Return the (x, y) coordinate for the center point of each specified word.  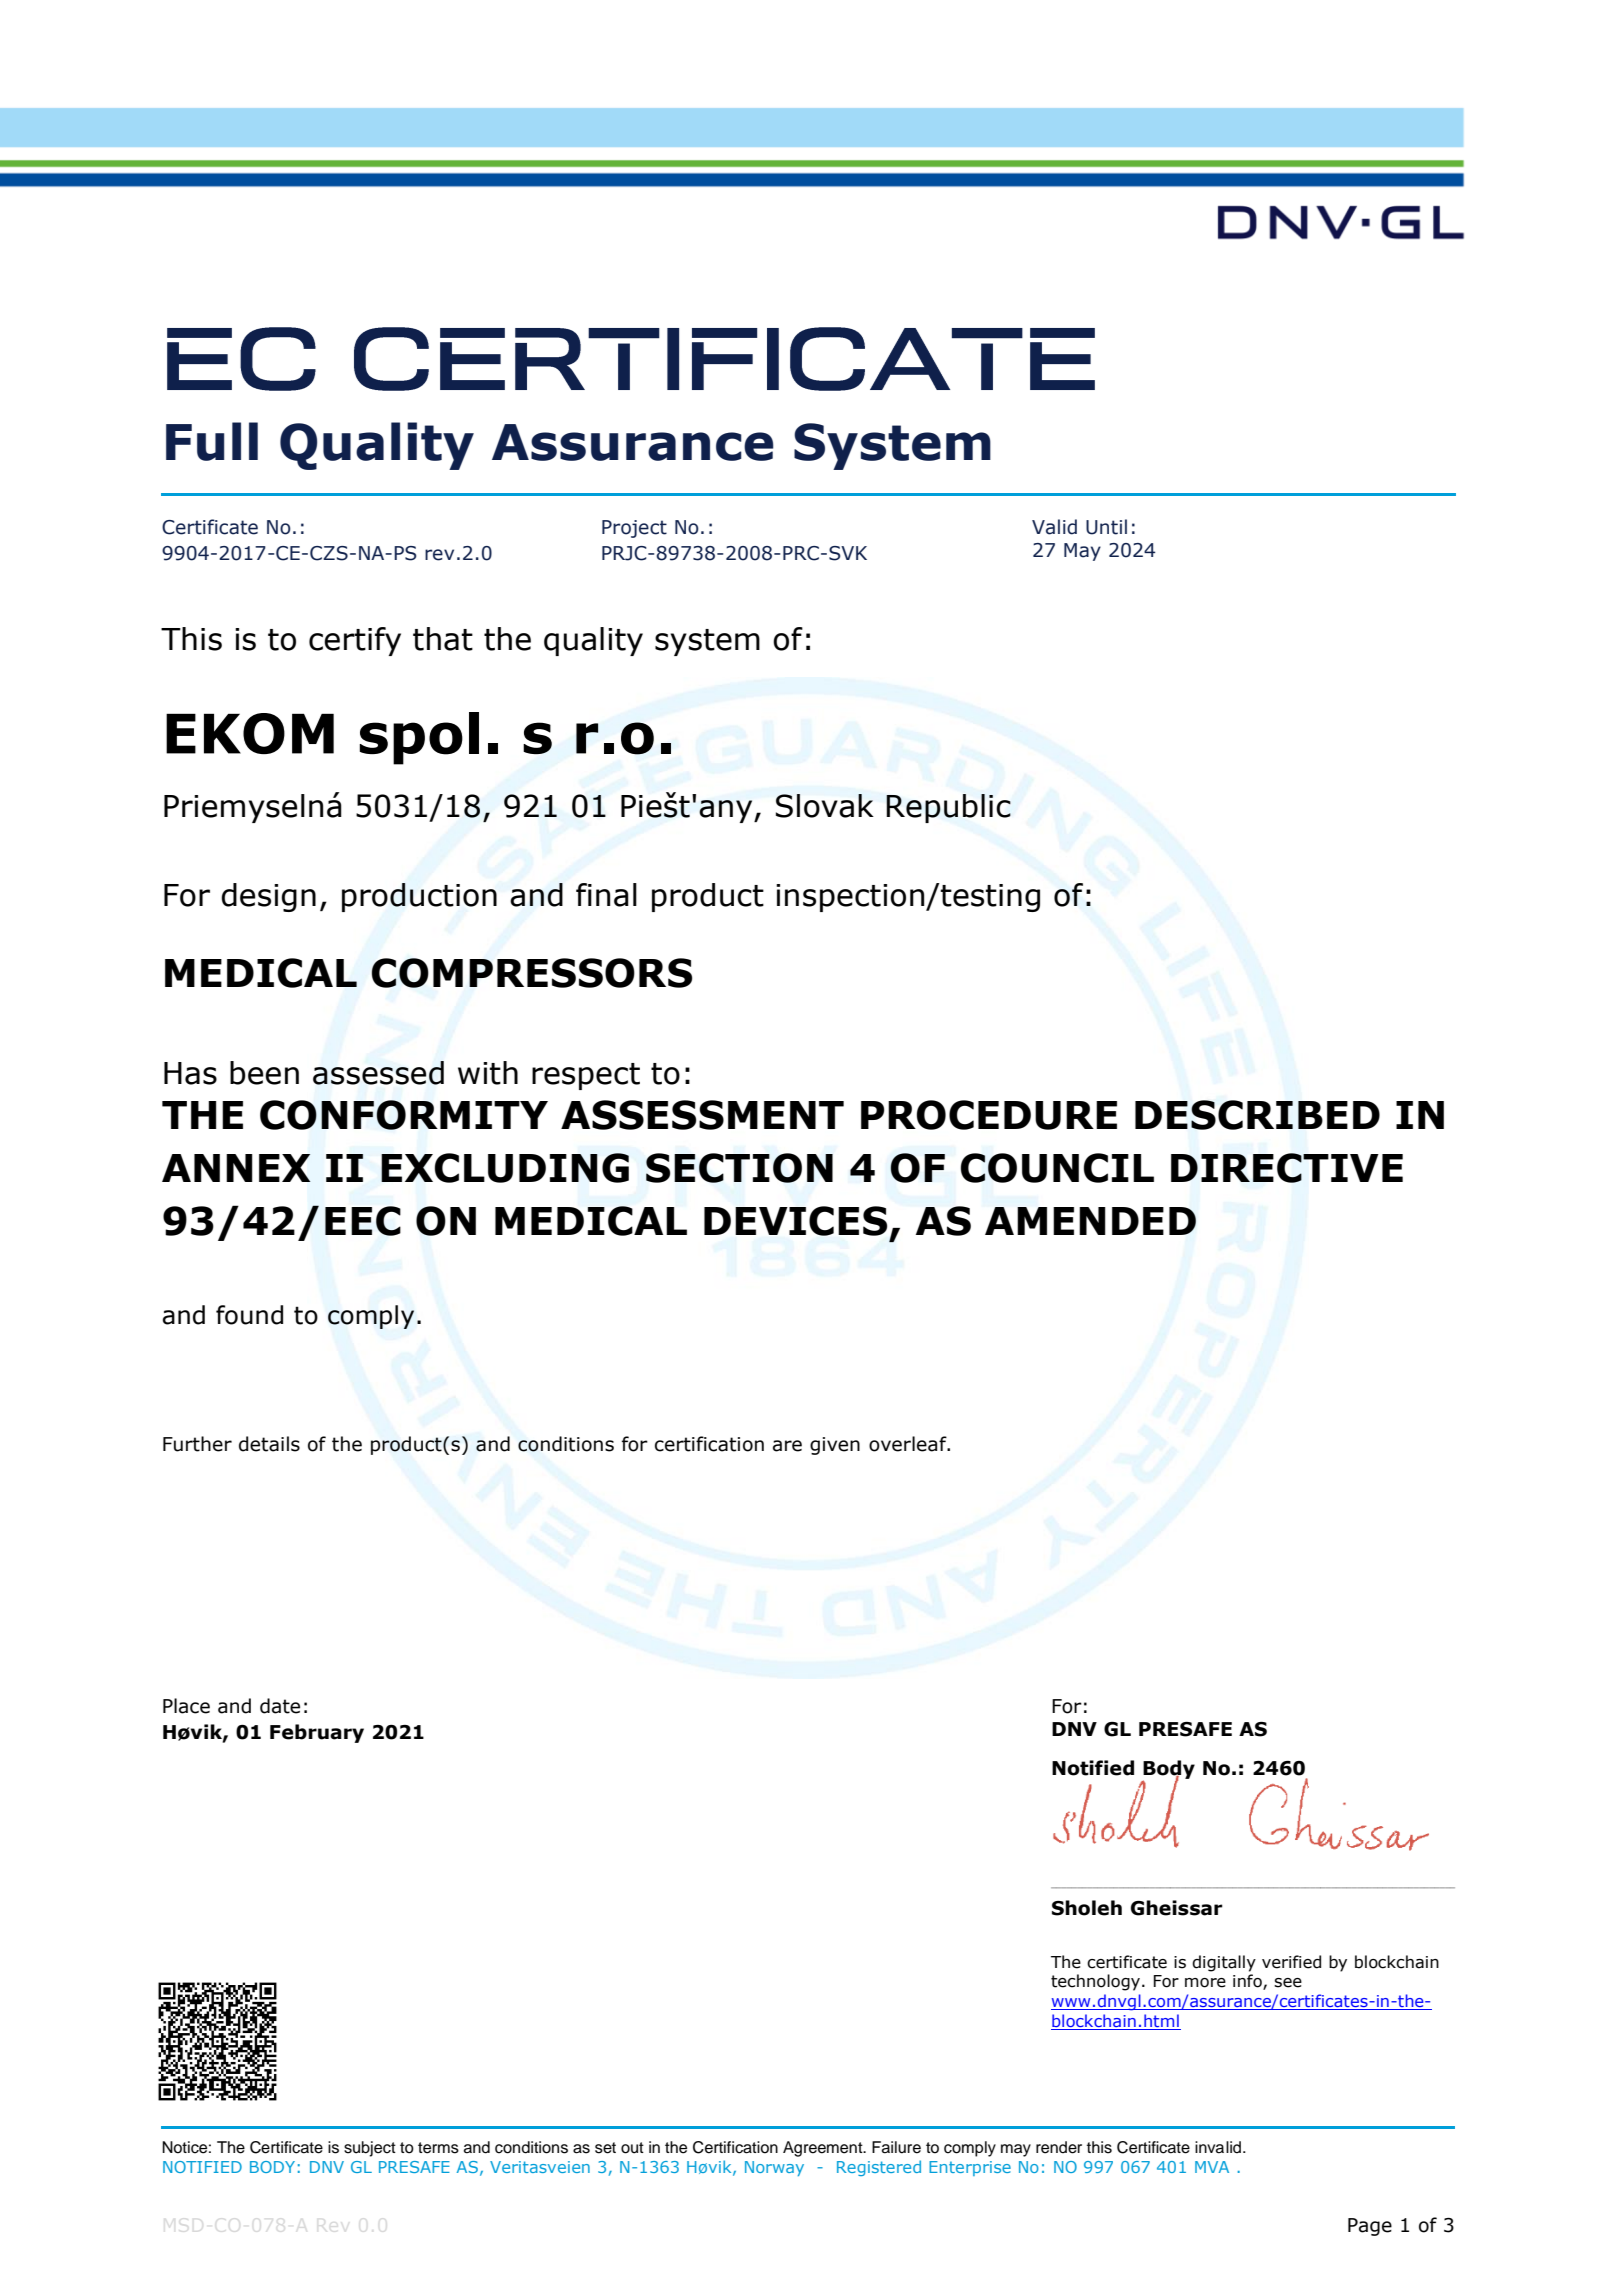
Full (212, 441)
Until (1106, 527)
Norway (774, 2168)
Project (634, 529)
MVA (1212, 2167)
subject (370, 2149)
